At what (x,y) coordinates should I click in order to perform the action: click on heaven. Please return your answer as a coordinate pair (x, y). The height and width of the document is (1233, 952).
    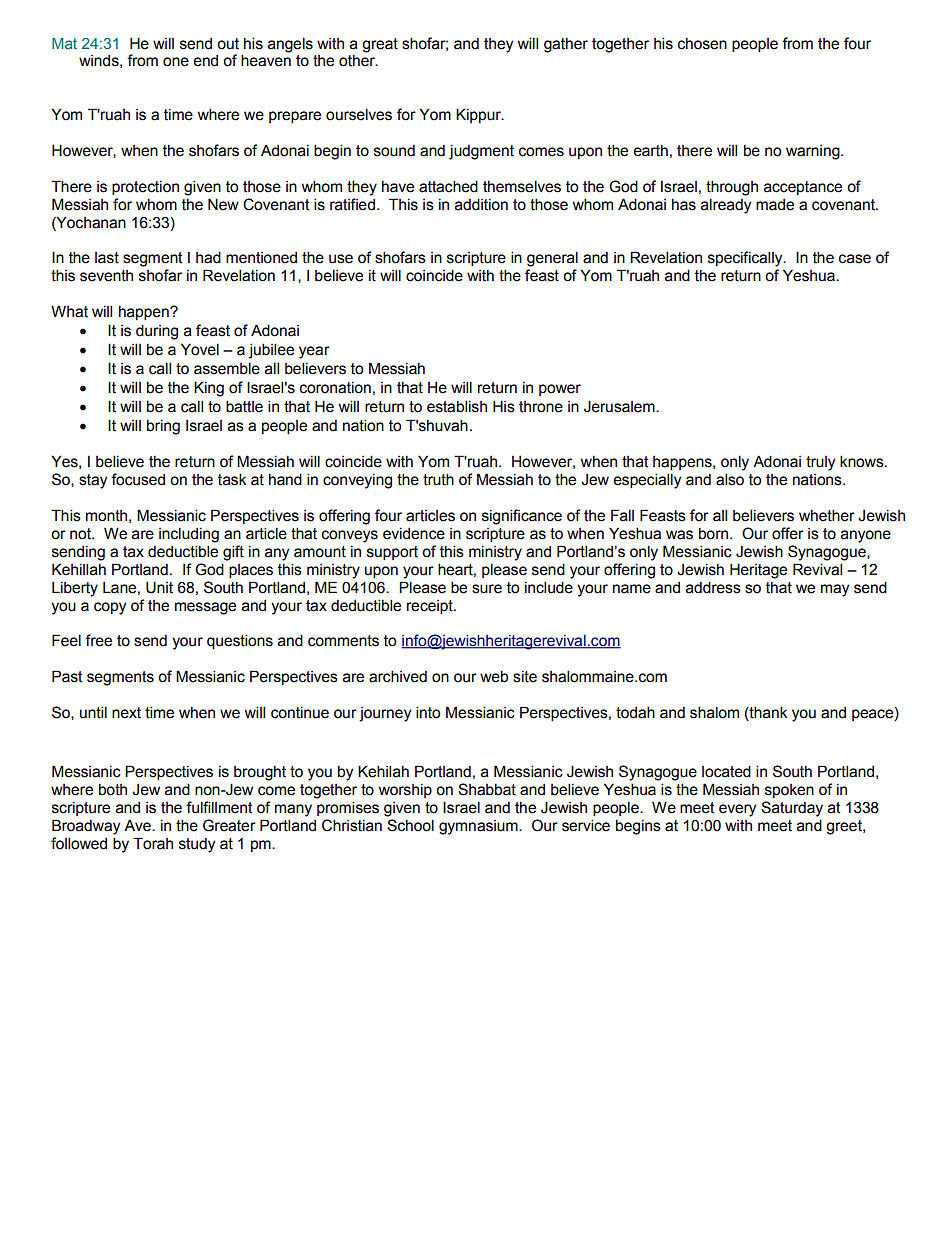
    Looking at the image, I should click on (266, 60).
